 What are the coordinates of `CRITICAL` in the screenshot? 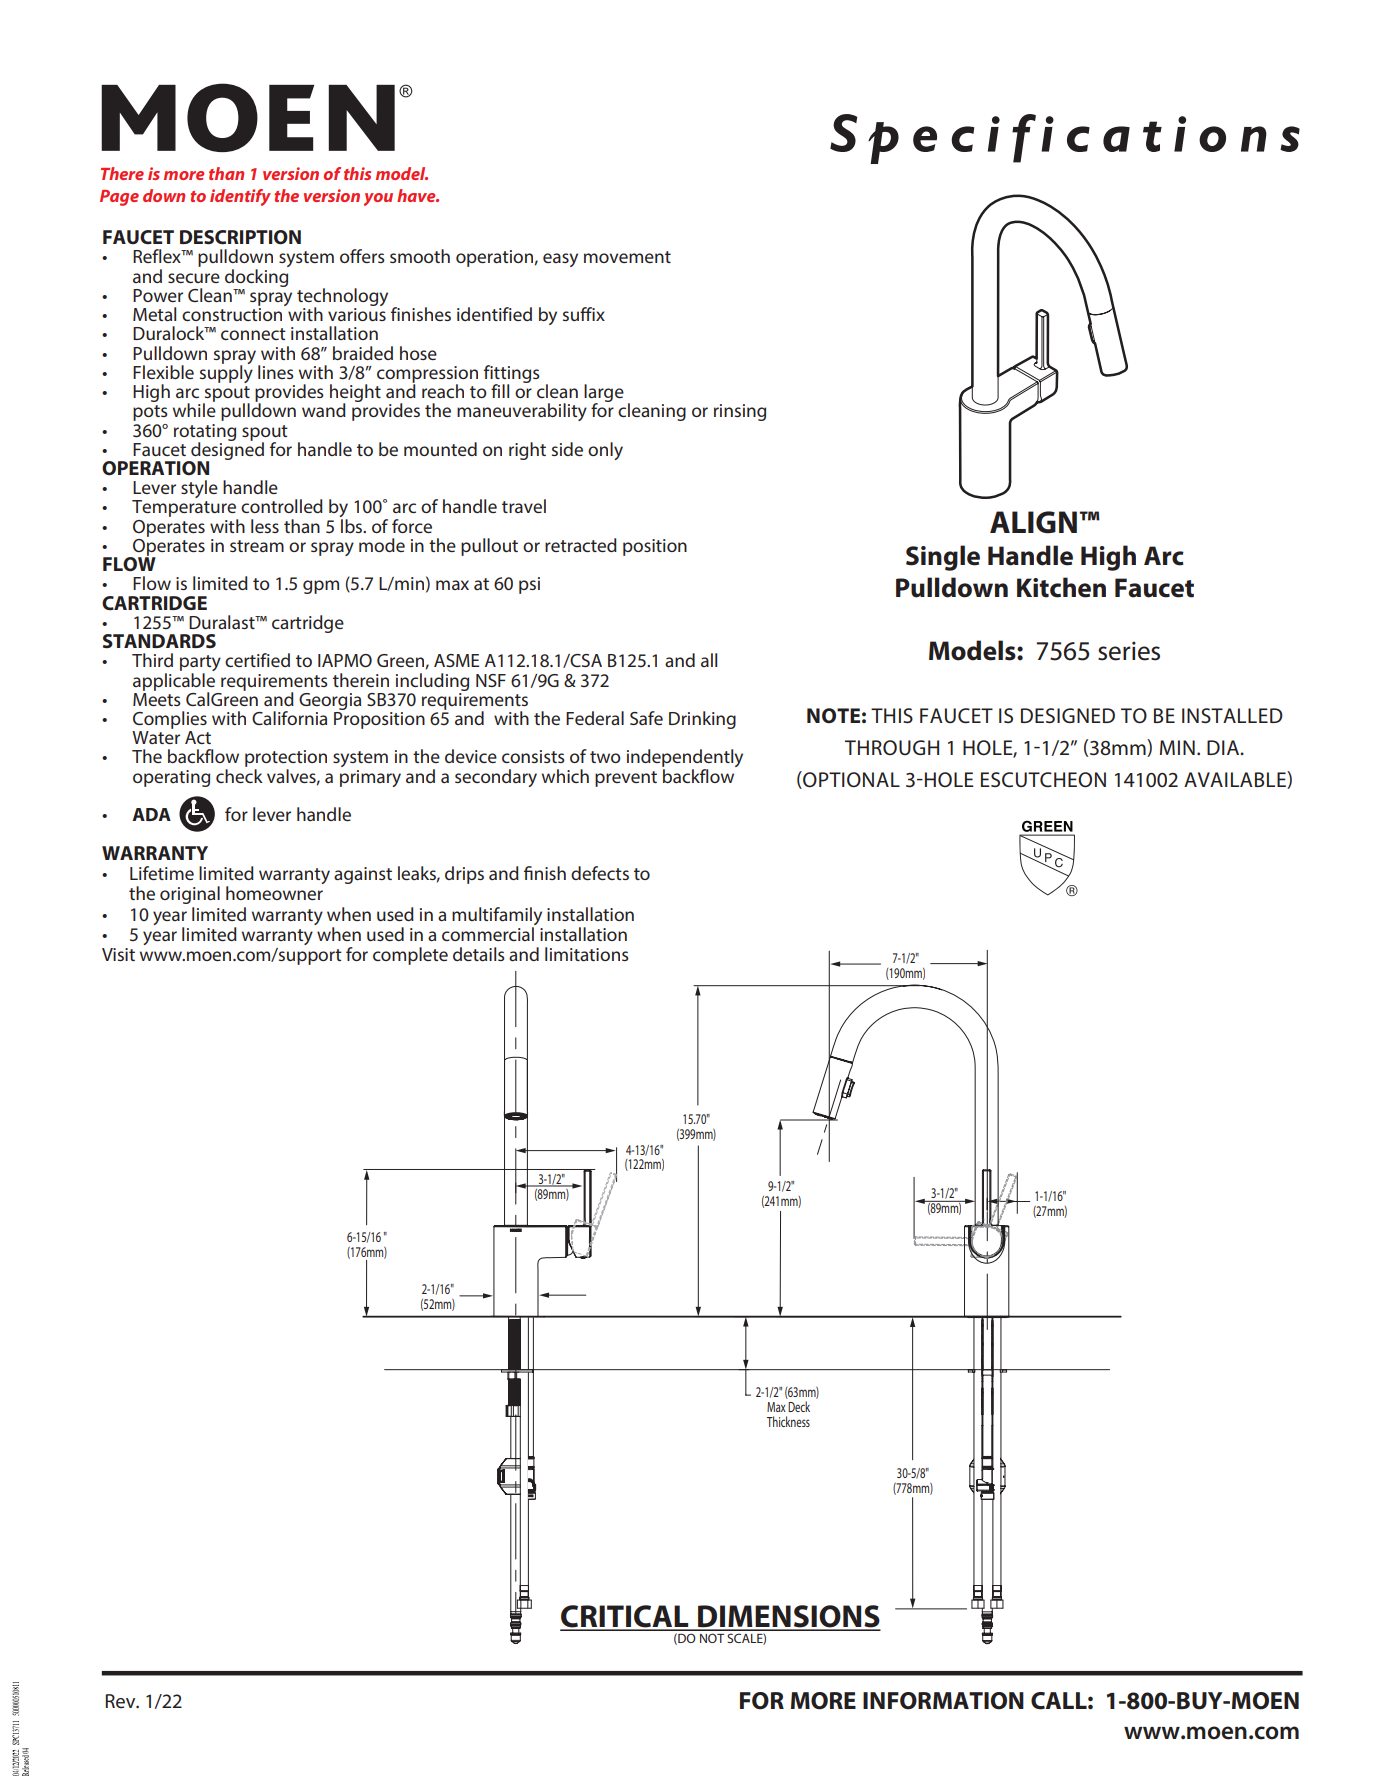 It's located at (625, 1617).
